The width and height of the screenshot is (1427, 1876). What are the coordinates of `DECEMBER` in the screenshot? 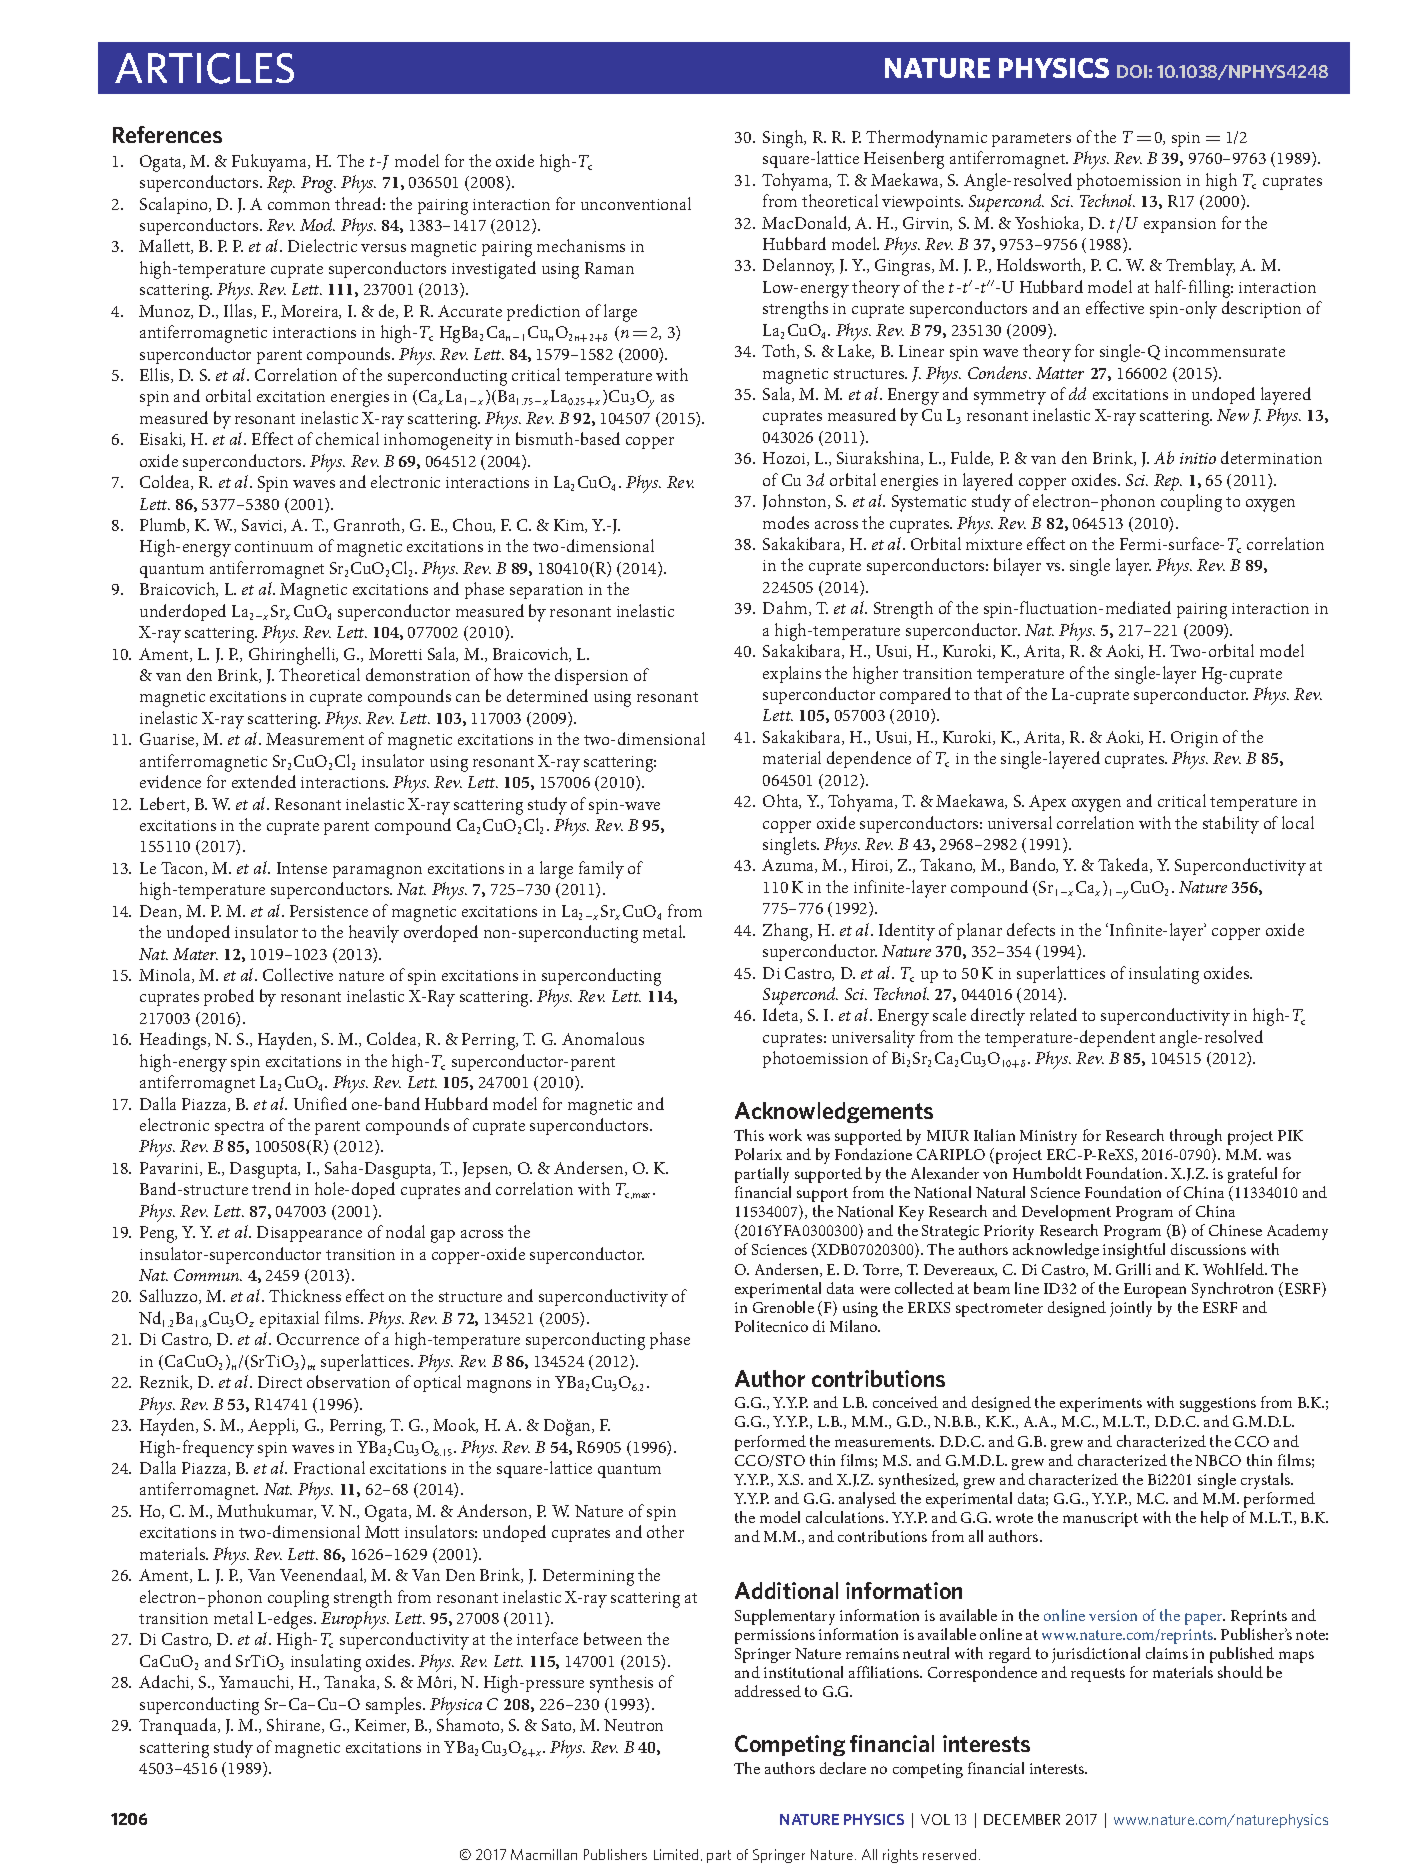 It's located at (1022, 1819).
